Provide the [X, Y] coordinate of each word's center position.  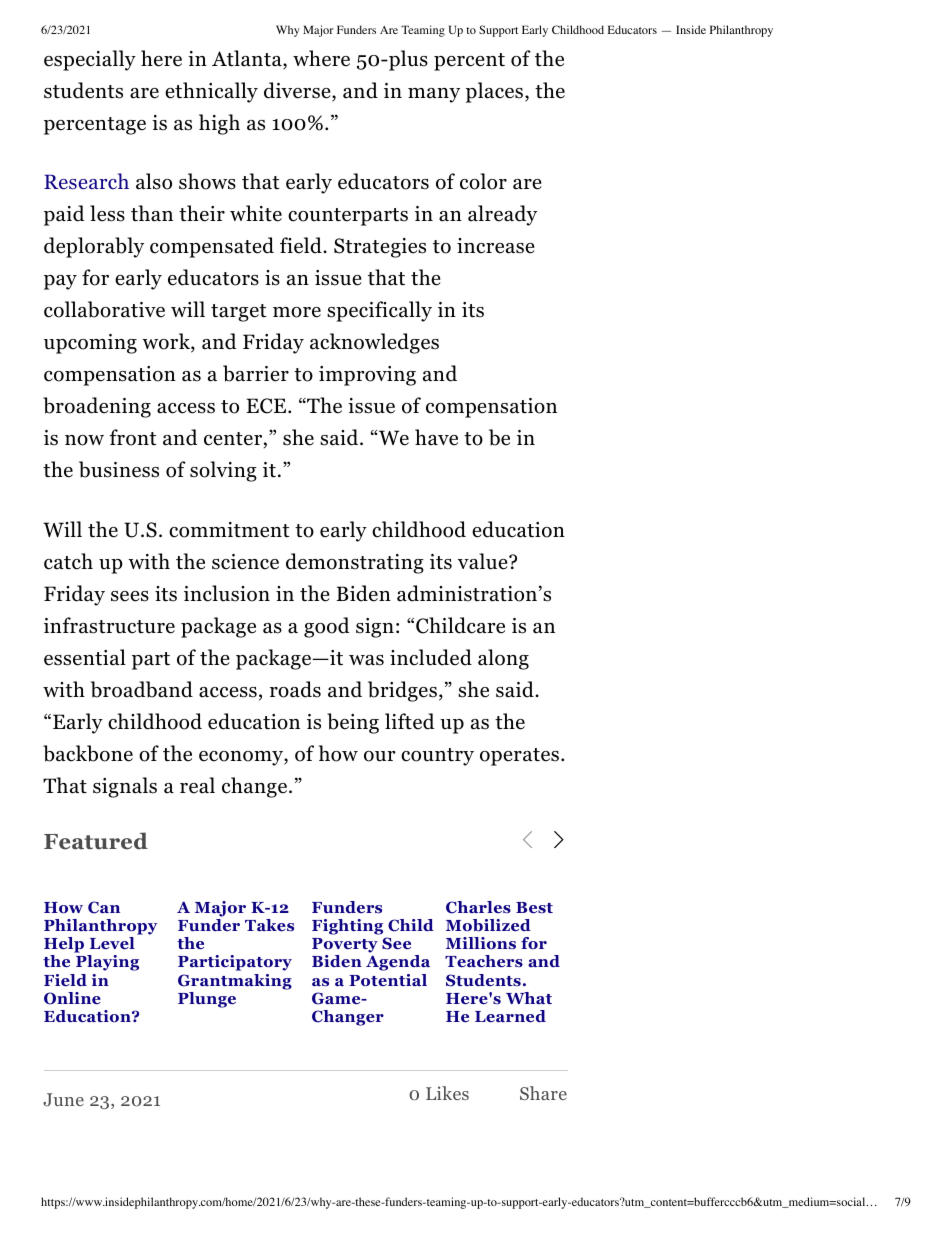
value [484, 561]
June [63, 1099]
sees [130, 596]
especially [90, 60]
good [327, 627]
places [496, 92]
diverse [298, 91]
